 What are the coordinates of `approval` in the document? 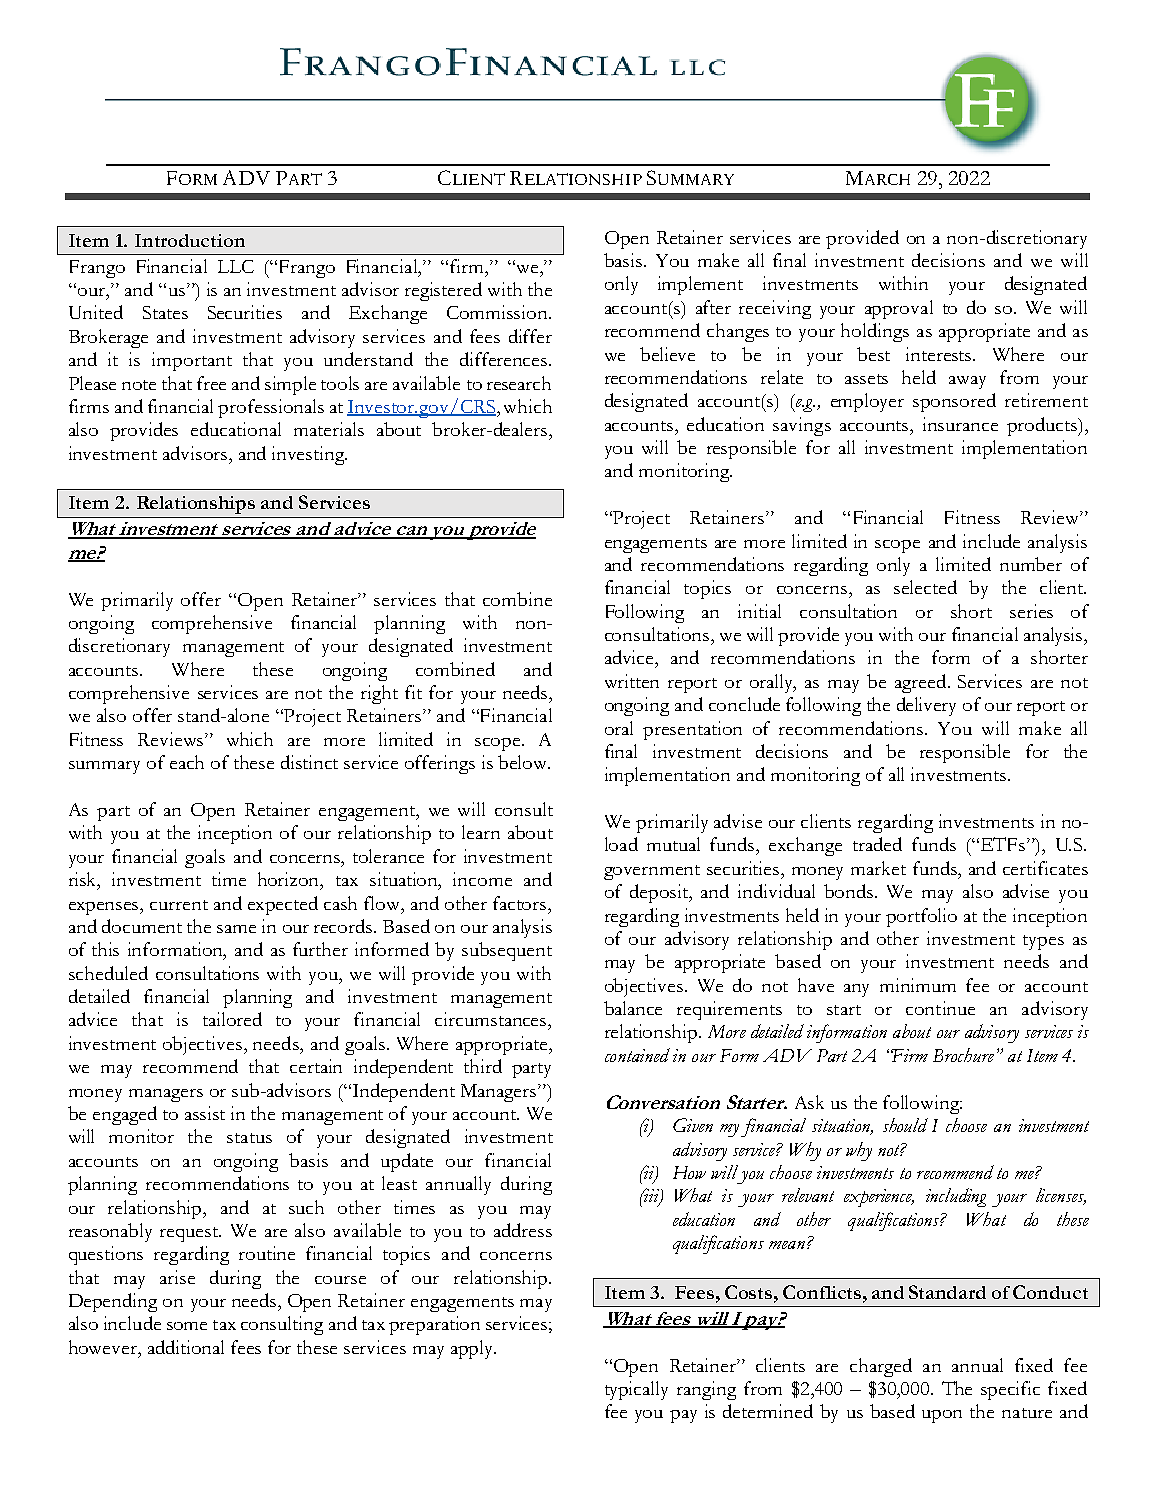 It's located at (899, 309).
